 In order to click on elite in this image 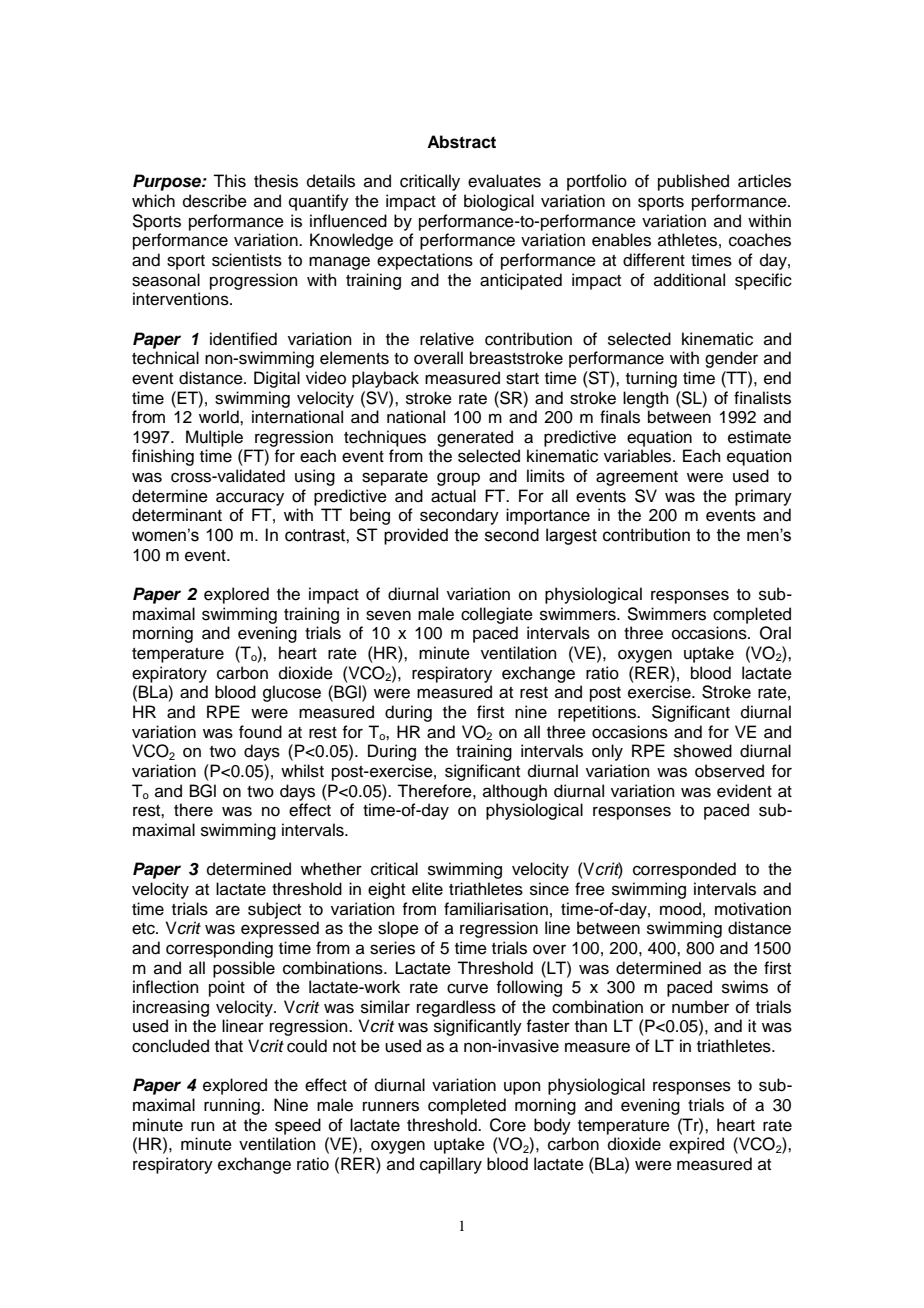, I will do `click(427, 889)`.
